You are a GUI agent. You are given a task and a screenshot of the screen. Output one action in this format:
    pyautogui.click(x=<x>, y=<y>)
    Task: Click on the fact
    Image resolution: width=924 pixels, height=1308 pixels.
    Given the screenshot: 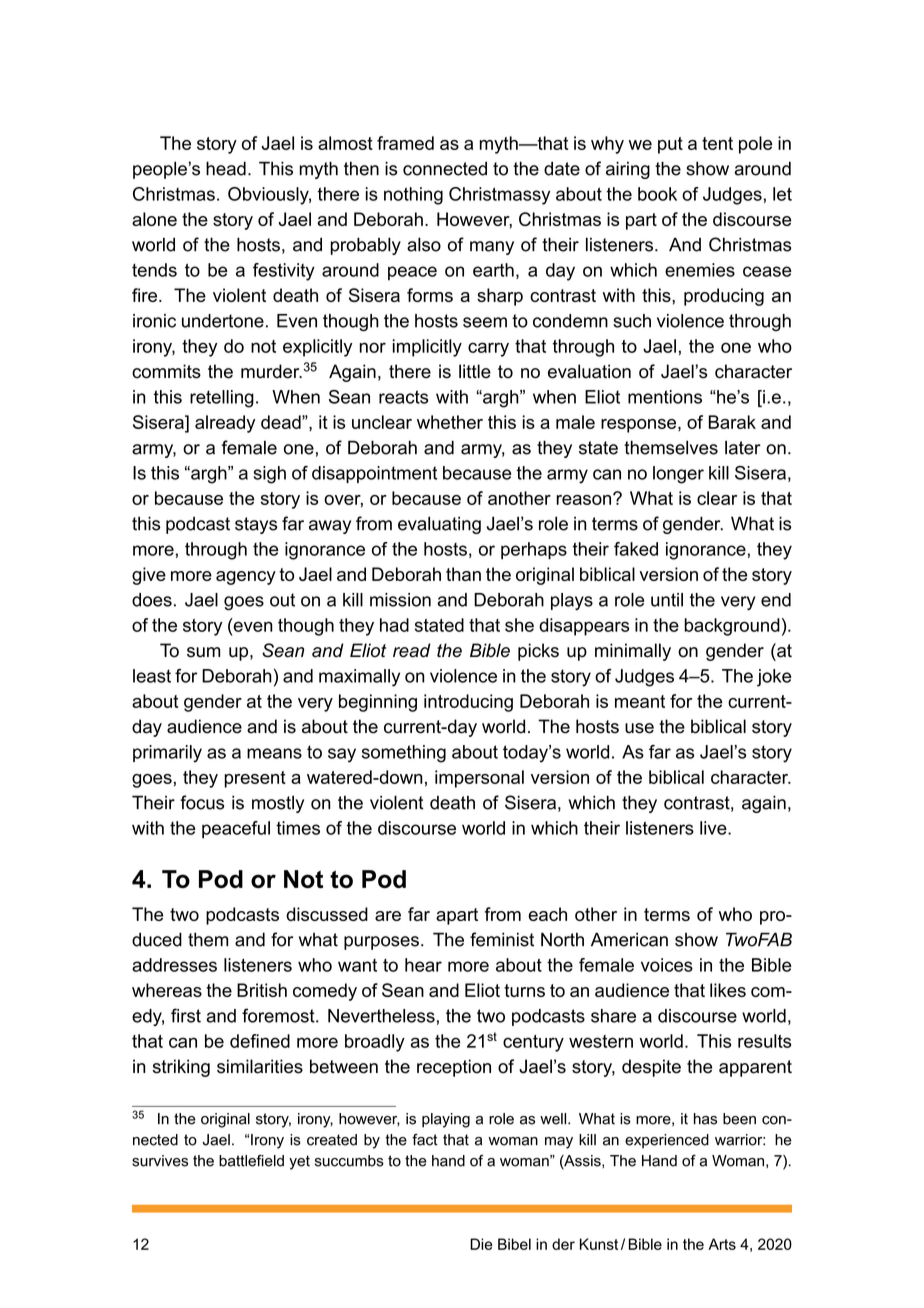 What is the action you would take?
    pyautogui.click(x=425, y=1140)
